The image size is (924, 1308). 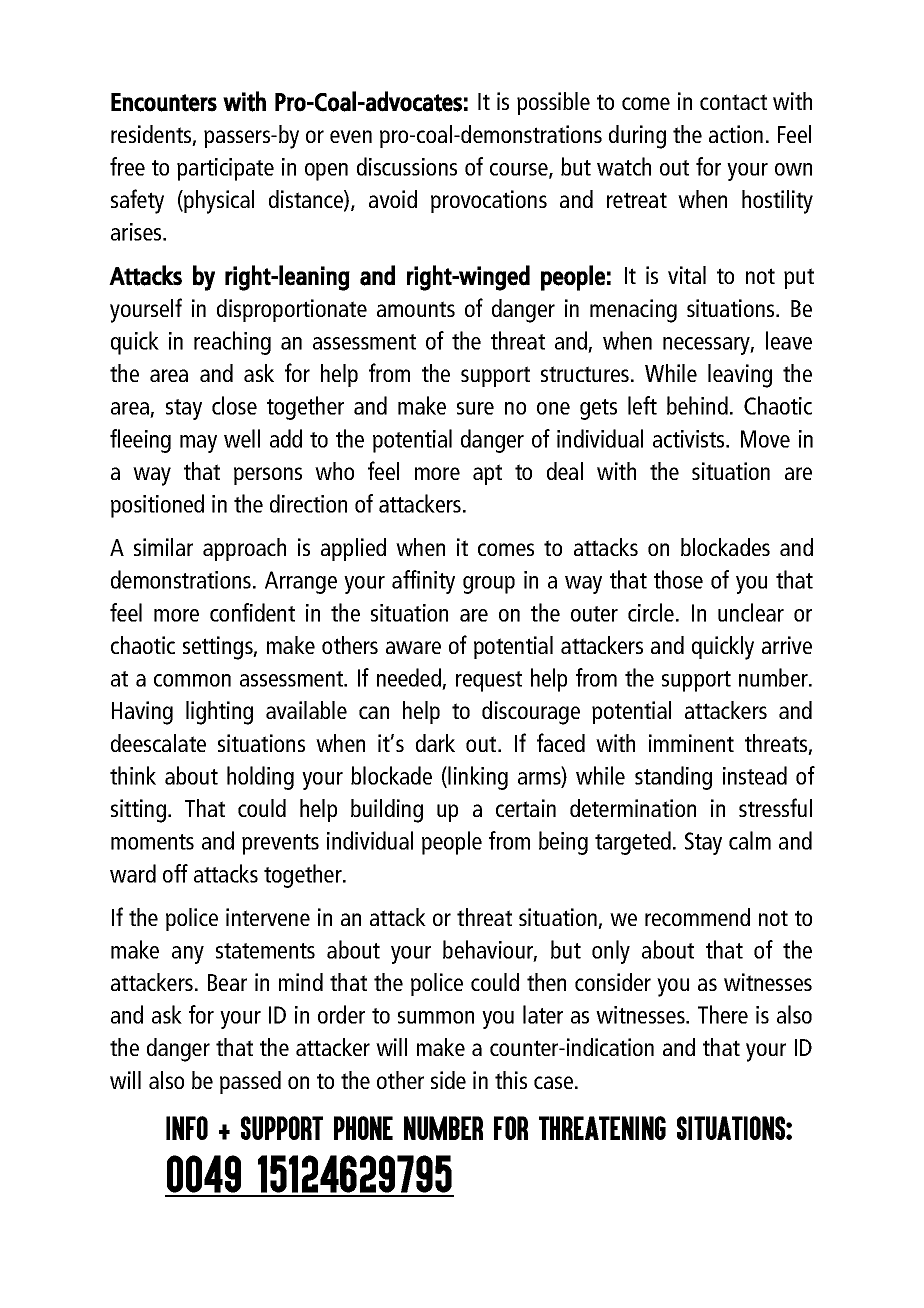 I want to click on apt, so click(x=487, y=474).
